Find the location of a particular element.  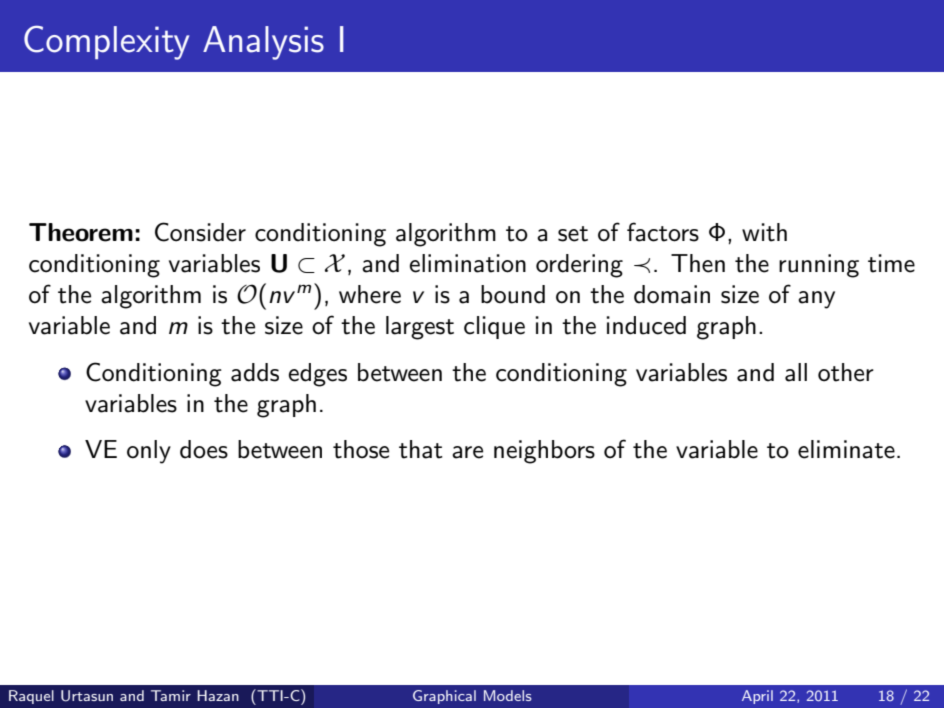

Theorem is located at coordinates (81, 232).
